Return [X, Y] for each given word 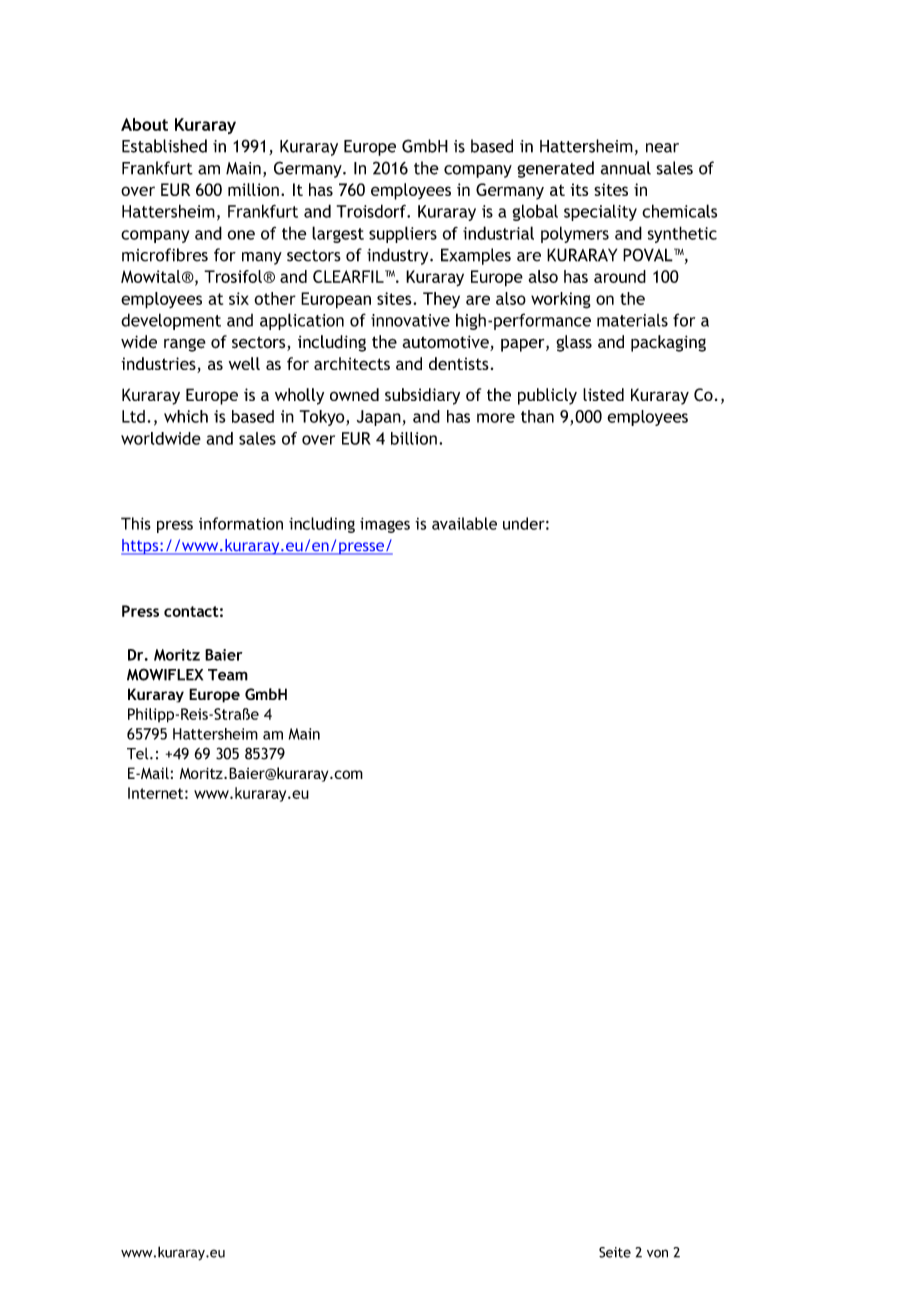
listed [603, 394]
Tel [139, 754]
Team [228, 675]
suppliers [403, 234]
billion [414, 438]
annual [626, 168]
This [136, 523]
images [385, 525]
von [657, 1253]
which [186, 416]
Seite [615, 1252]
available [464, 523]
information [241, 523]
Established [164, 146]
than [537, 416]
